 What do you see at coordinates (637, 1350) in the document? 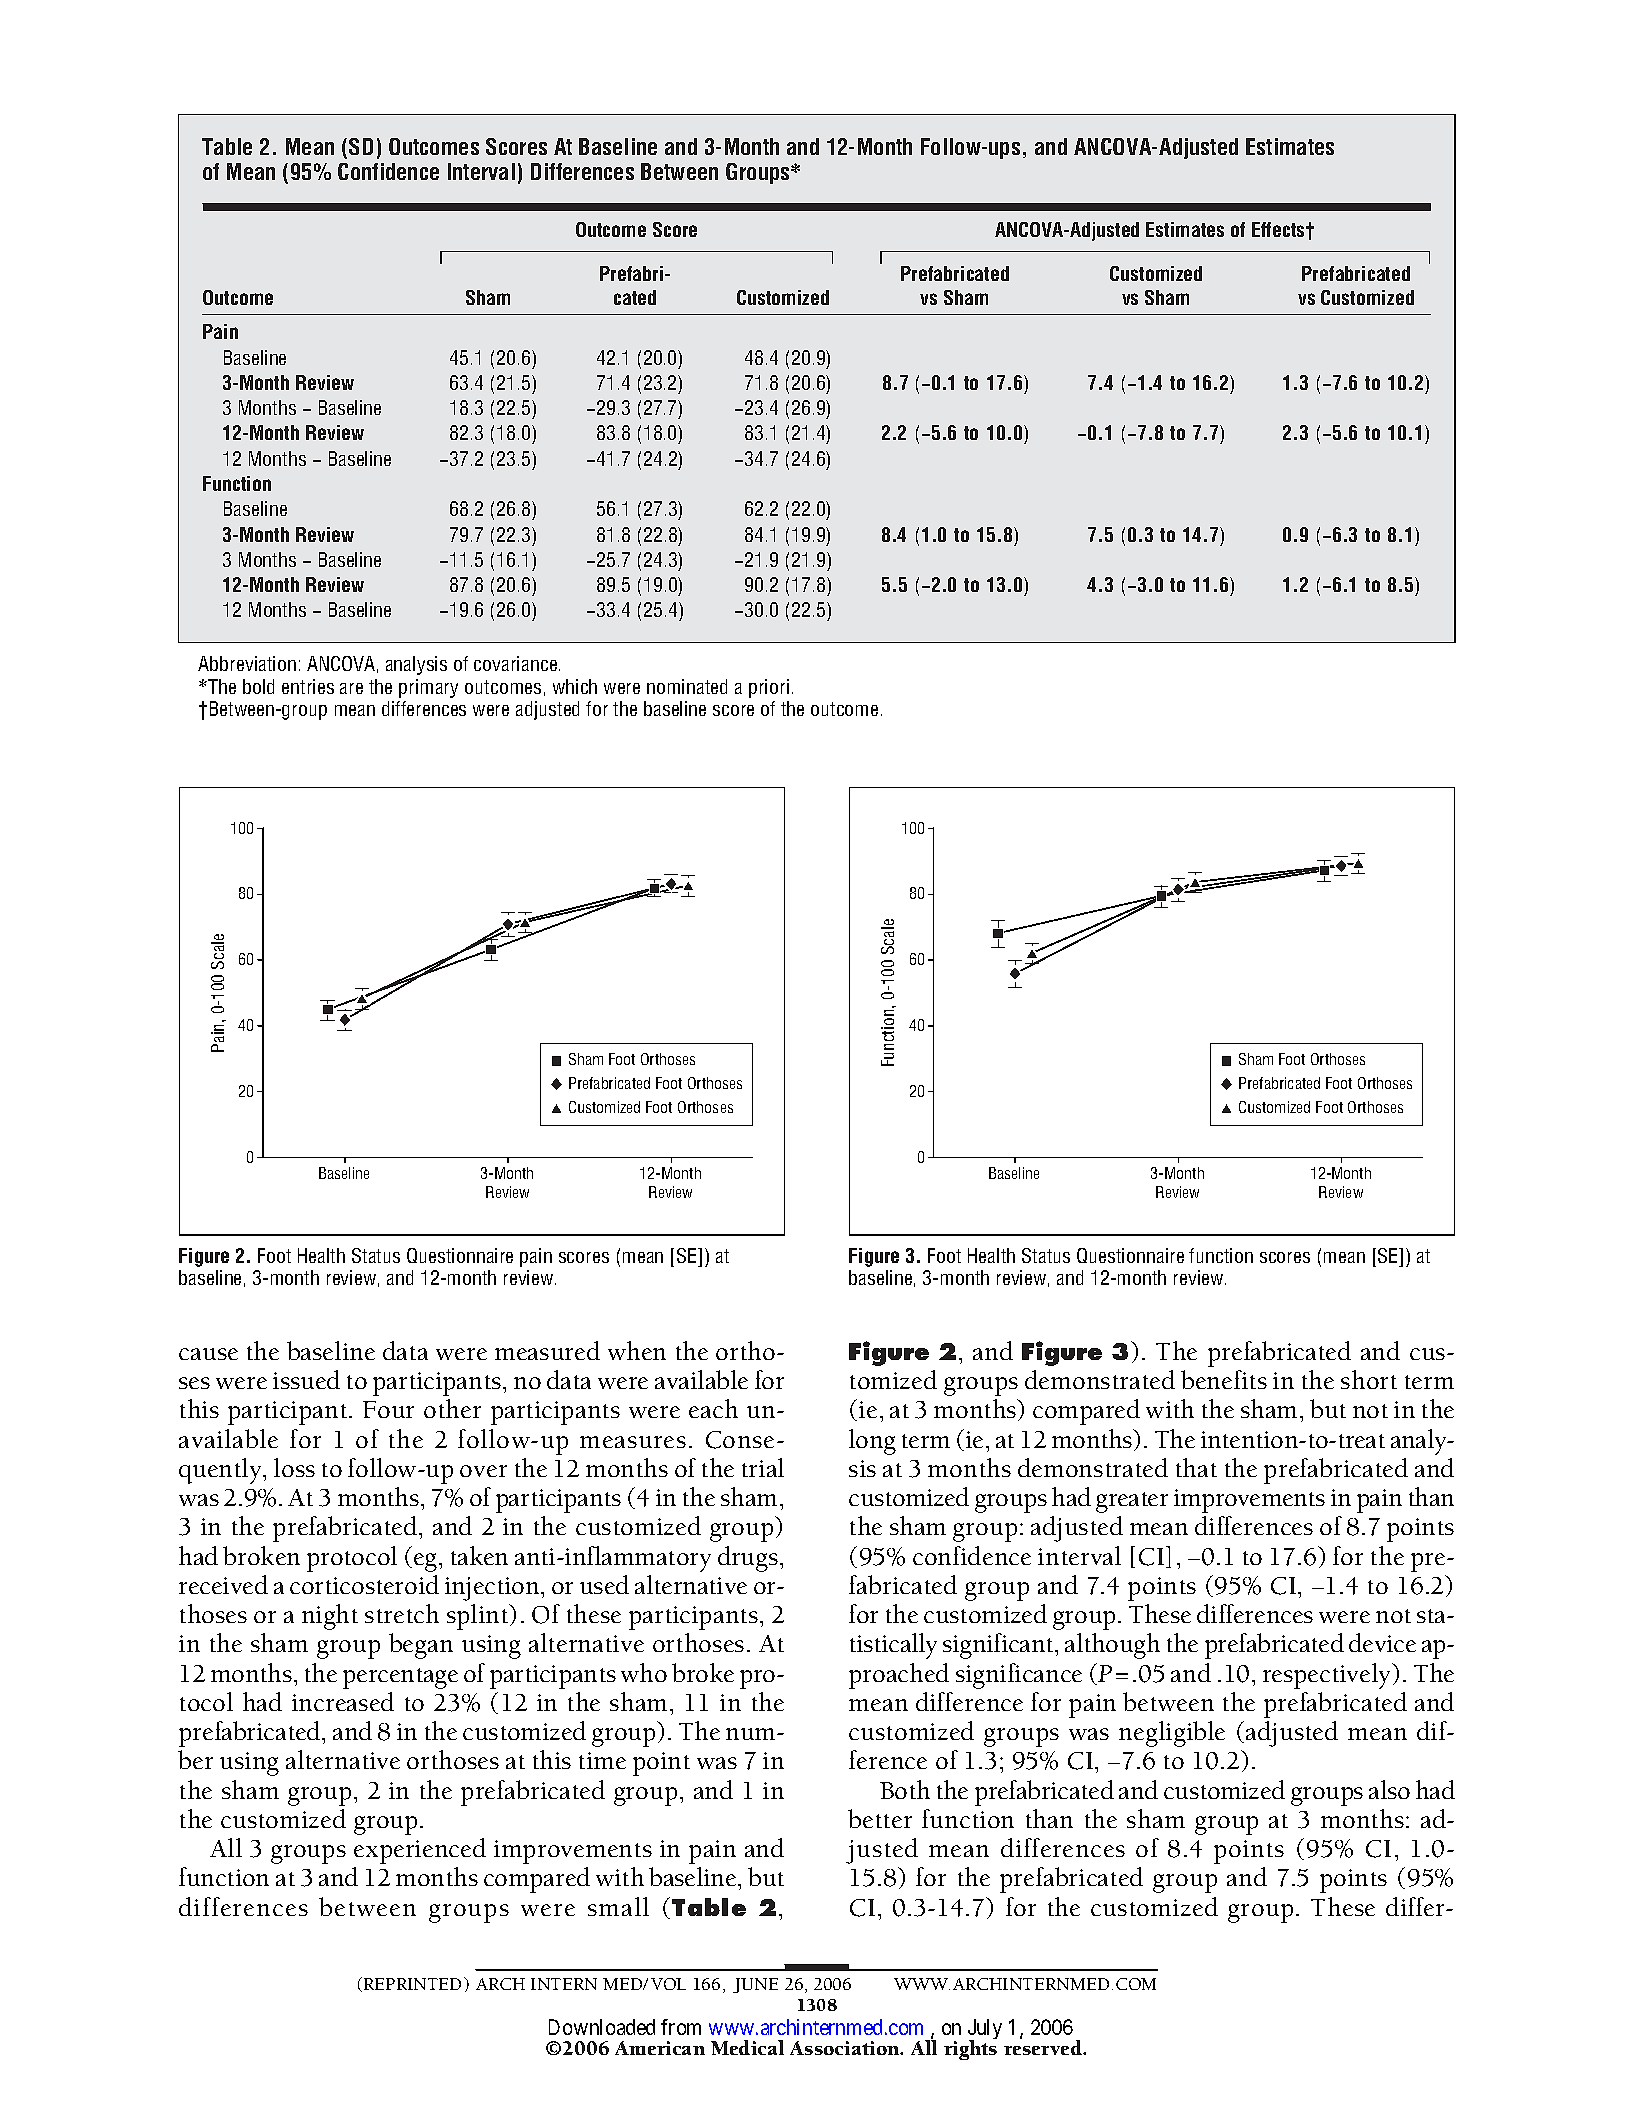
I see `when` at bounding box center [637, 1350].
